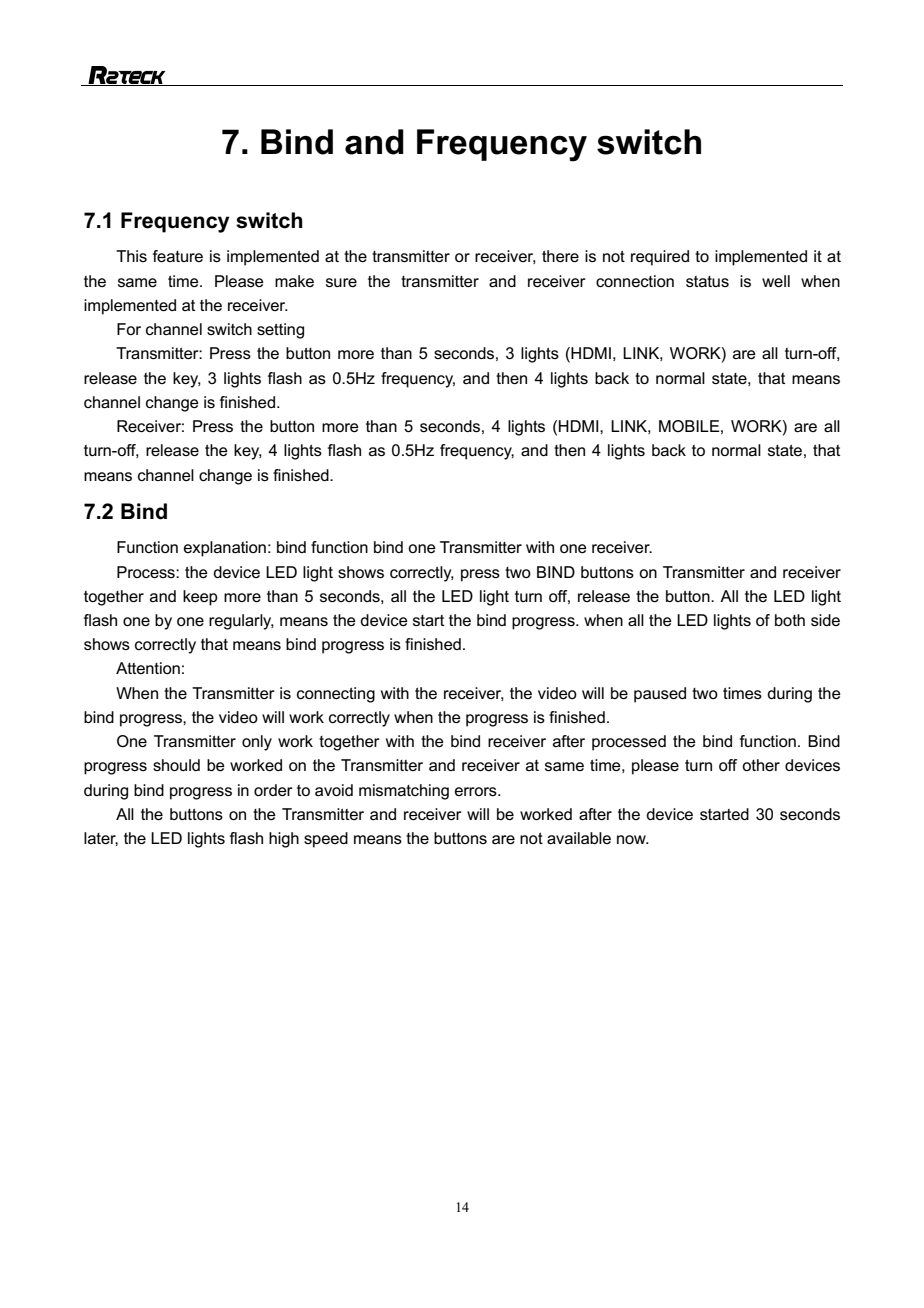  Describe the element at coordinates (280, 331) in the image. I see `setting` at that location.
